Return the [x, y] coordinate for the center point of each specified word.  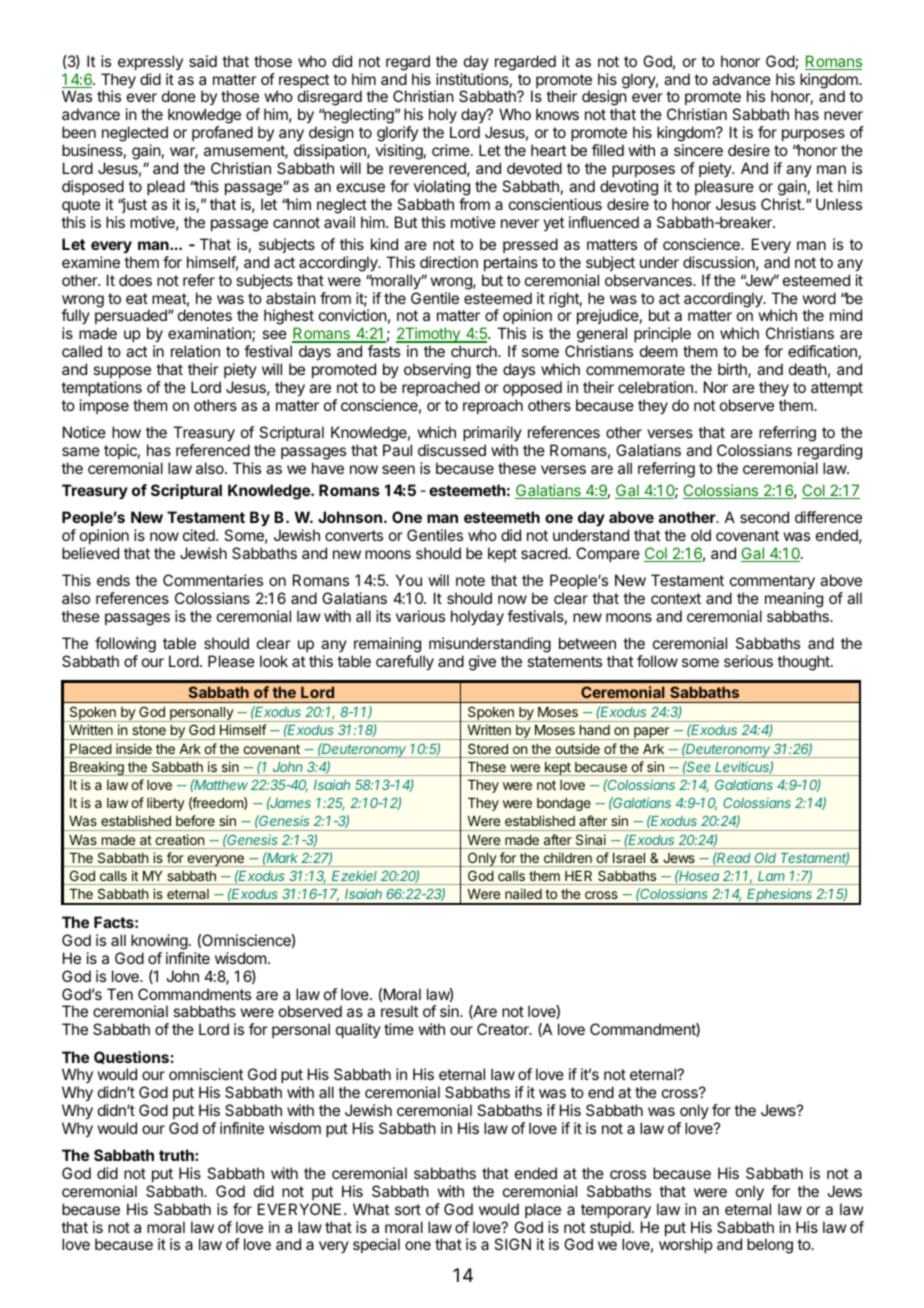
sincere [698, 150]
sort [408, 1209]
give [482, 663]
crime [452, 150]
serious [748, 661]
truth [177, 1155]
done [179, 96]
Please [231, 661]
